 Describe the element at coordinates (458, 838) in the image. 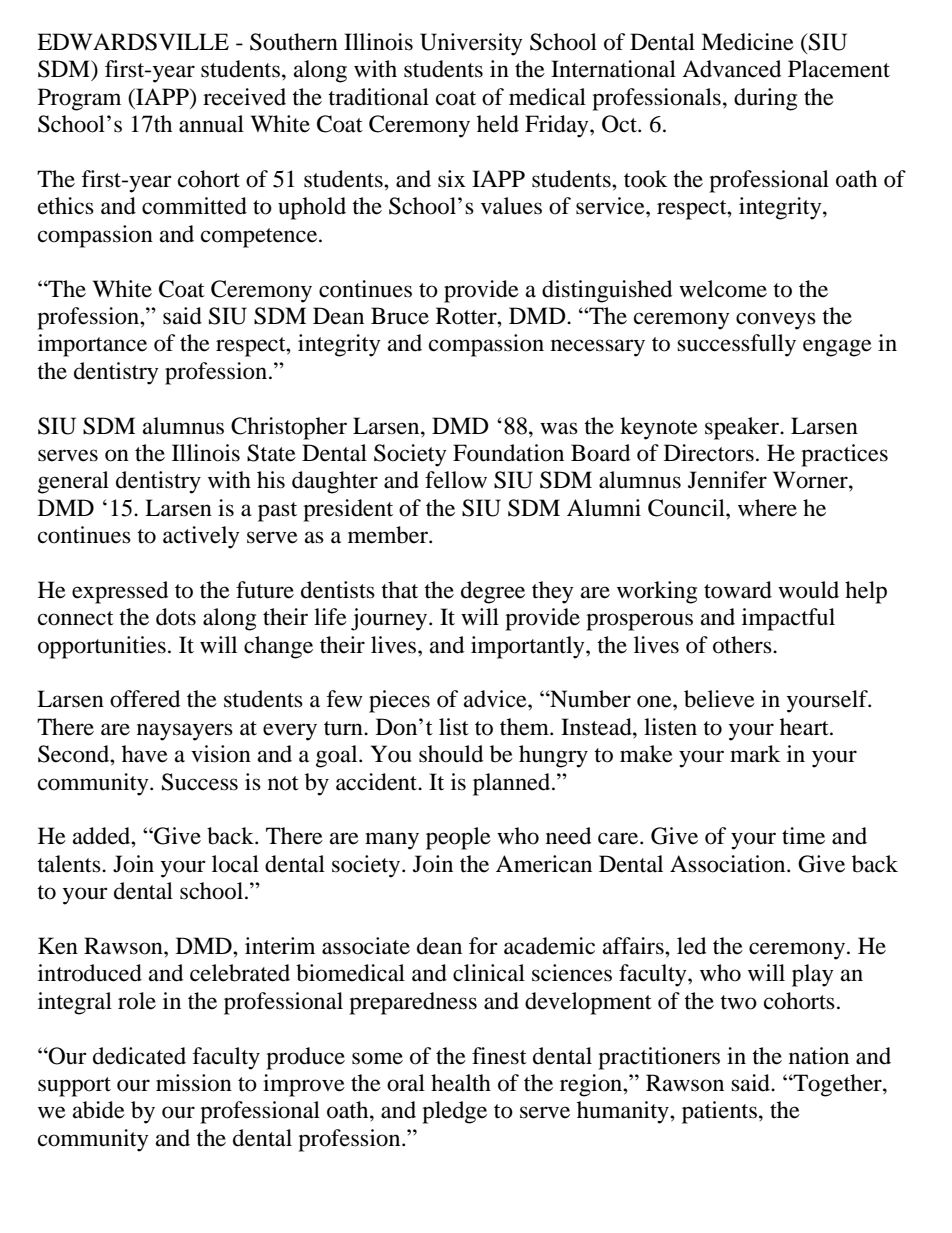

I see `people` at that location.
